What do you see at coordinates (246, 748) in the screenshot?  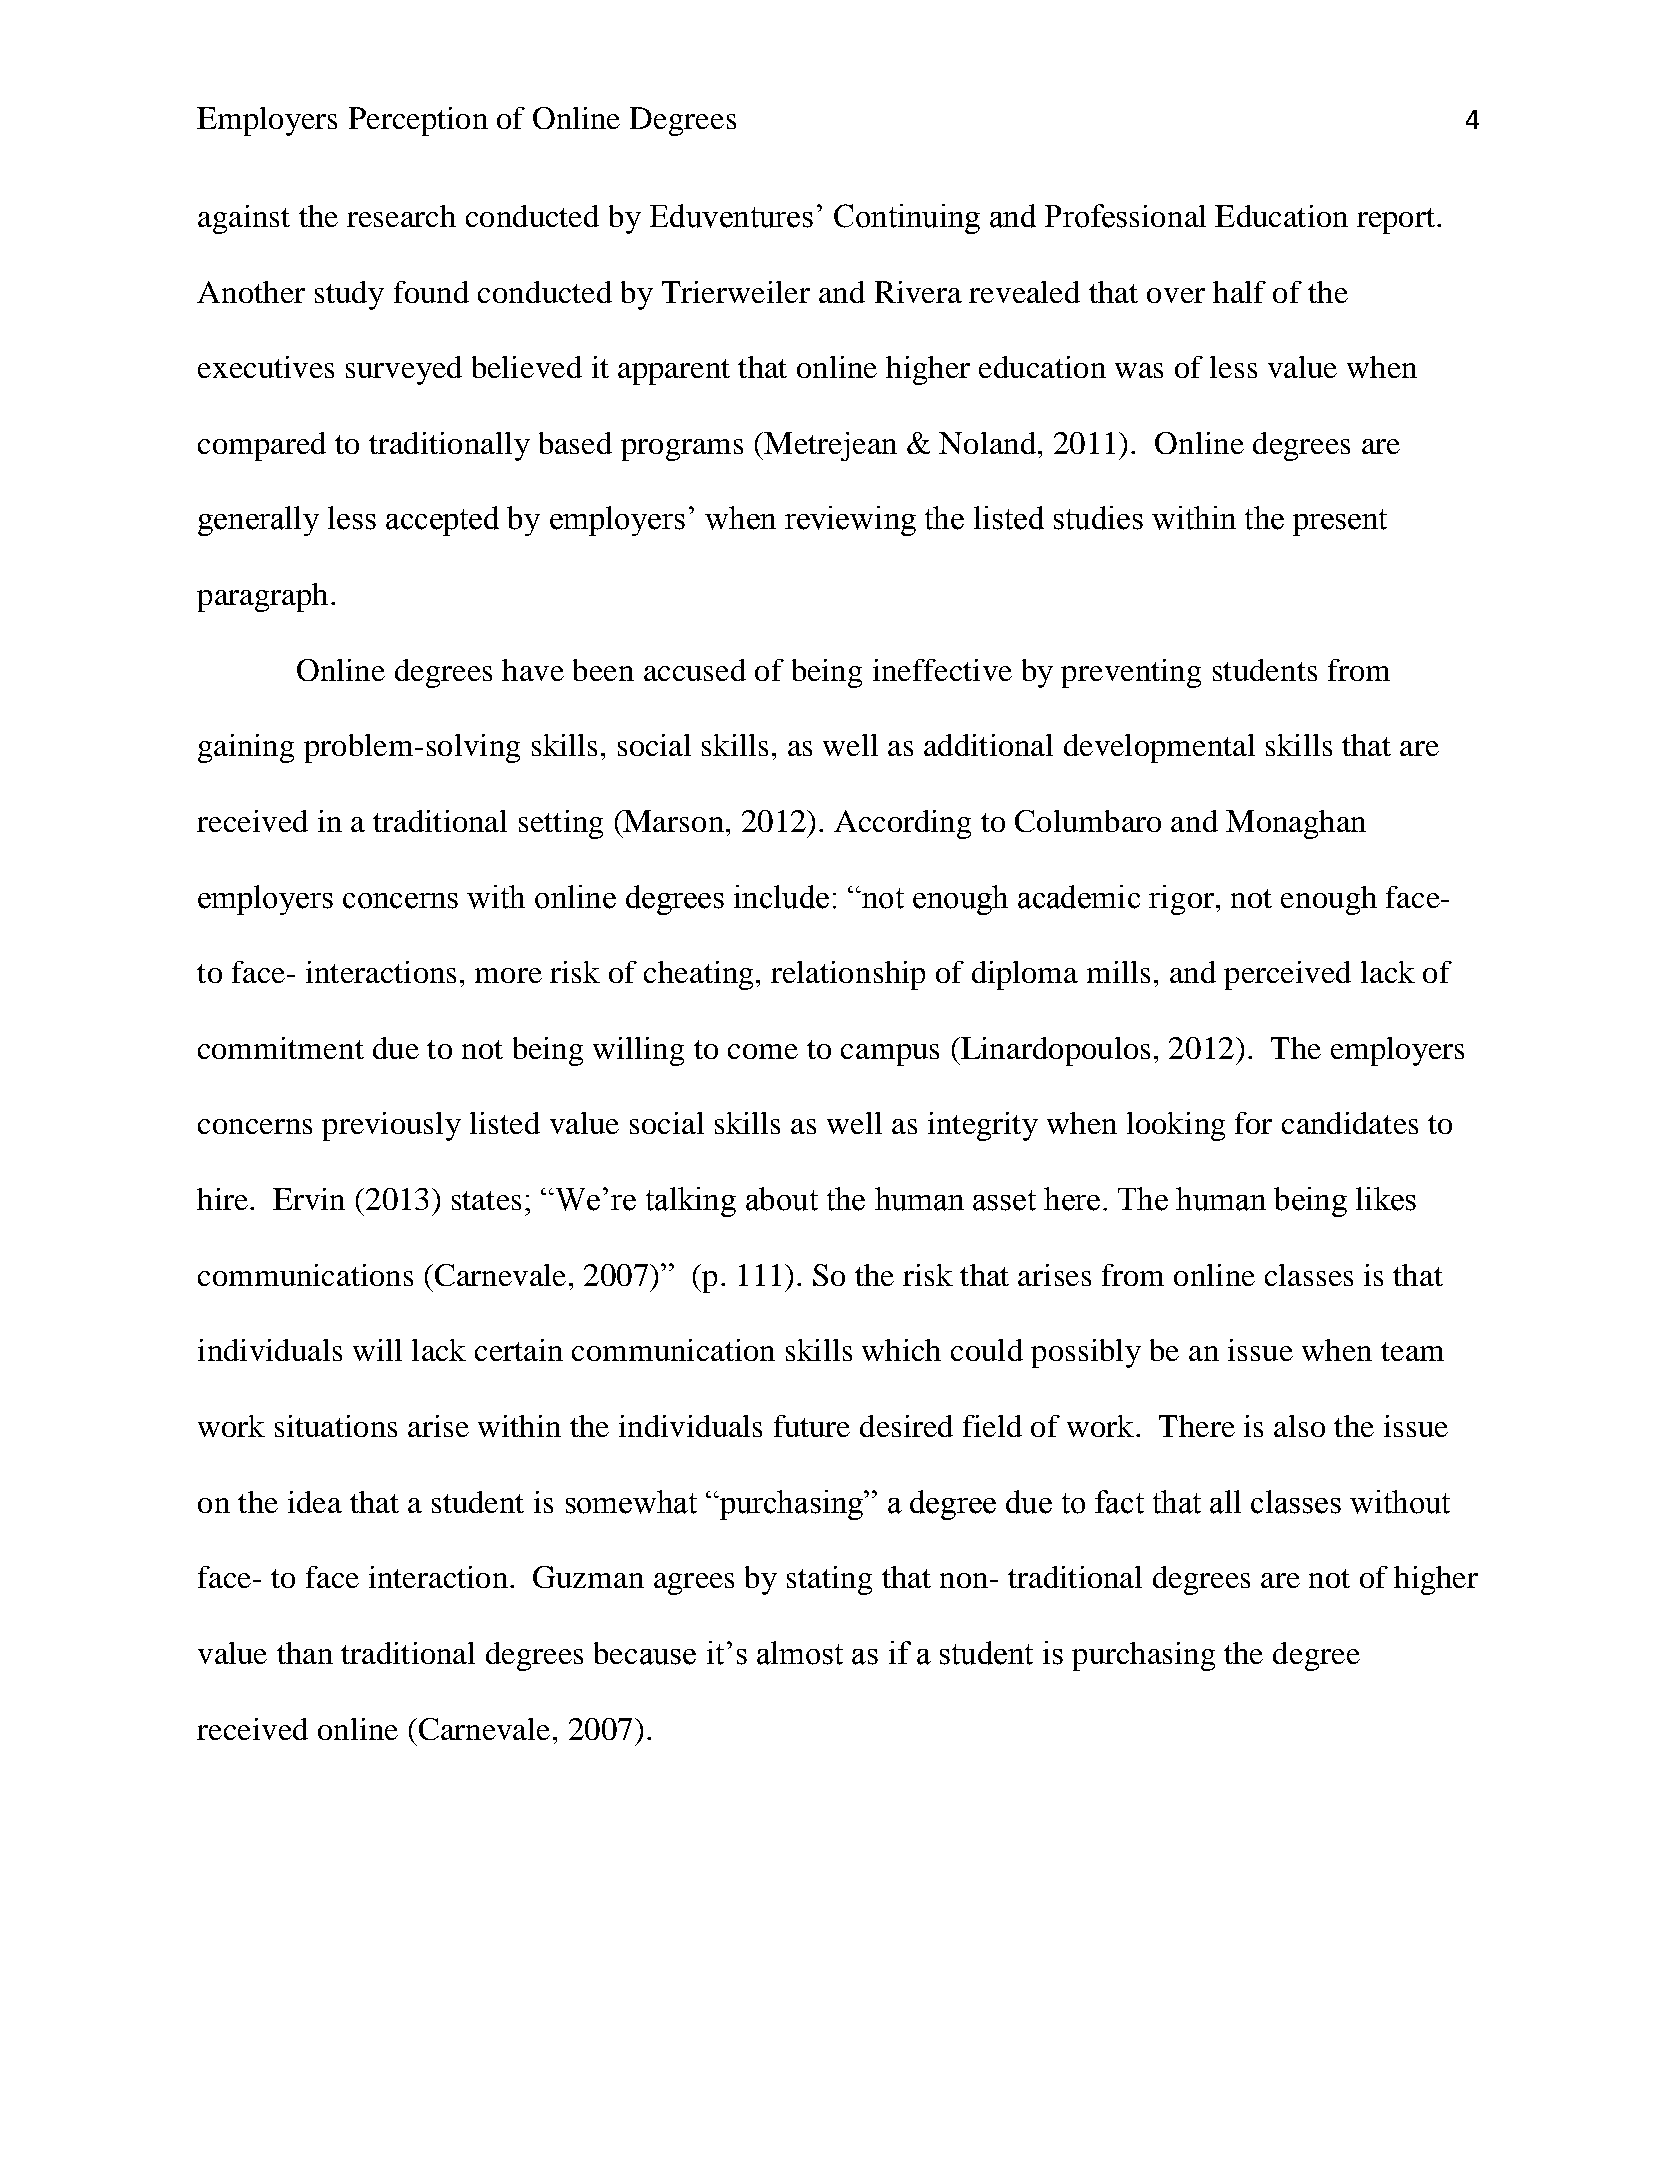 I see `gaining` at bounding box center [246, 748].
